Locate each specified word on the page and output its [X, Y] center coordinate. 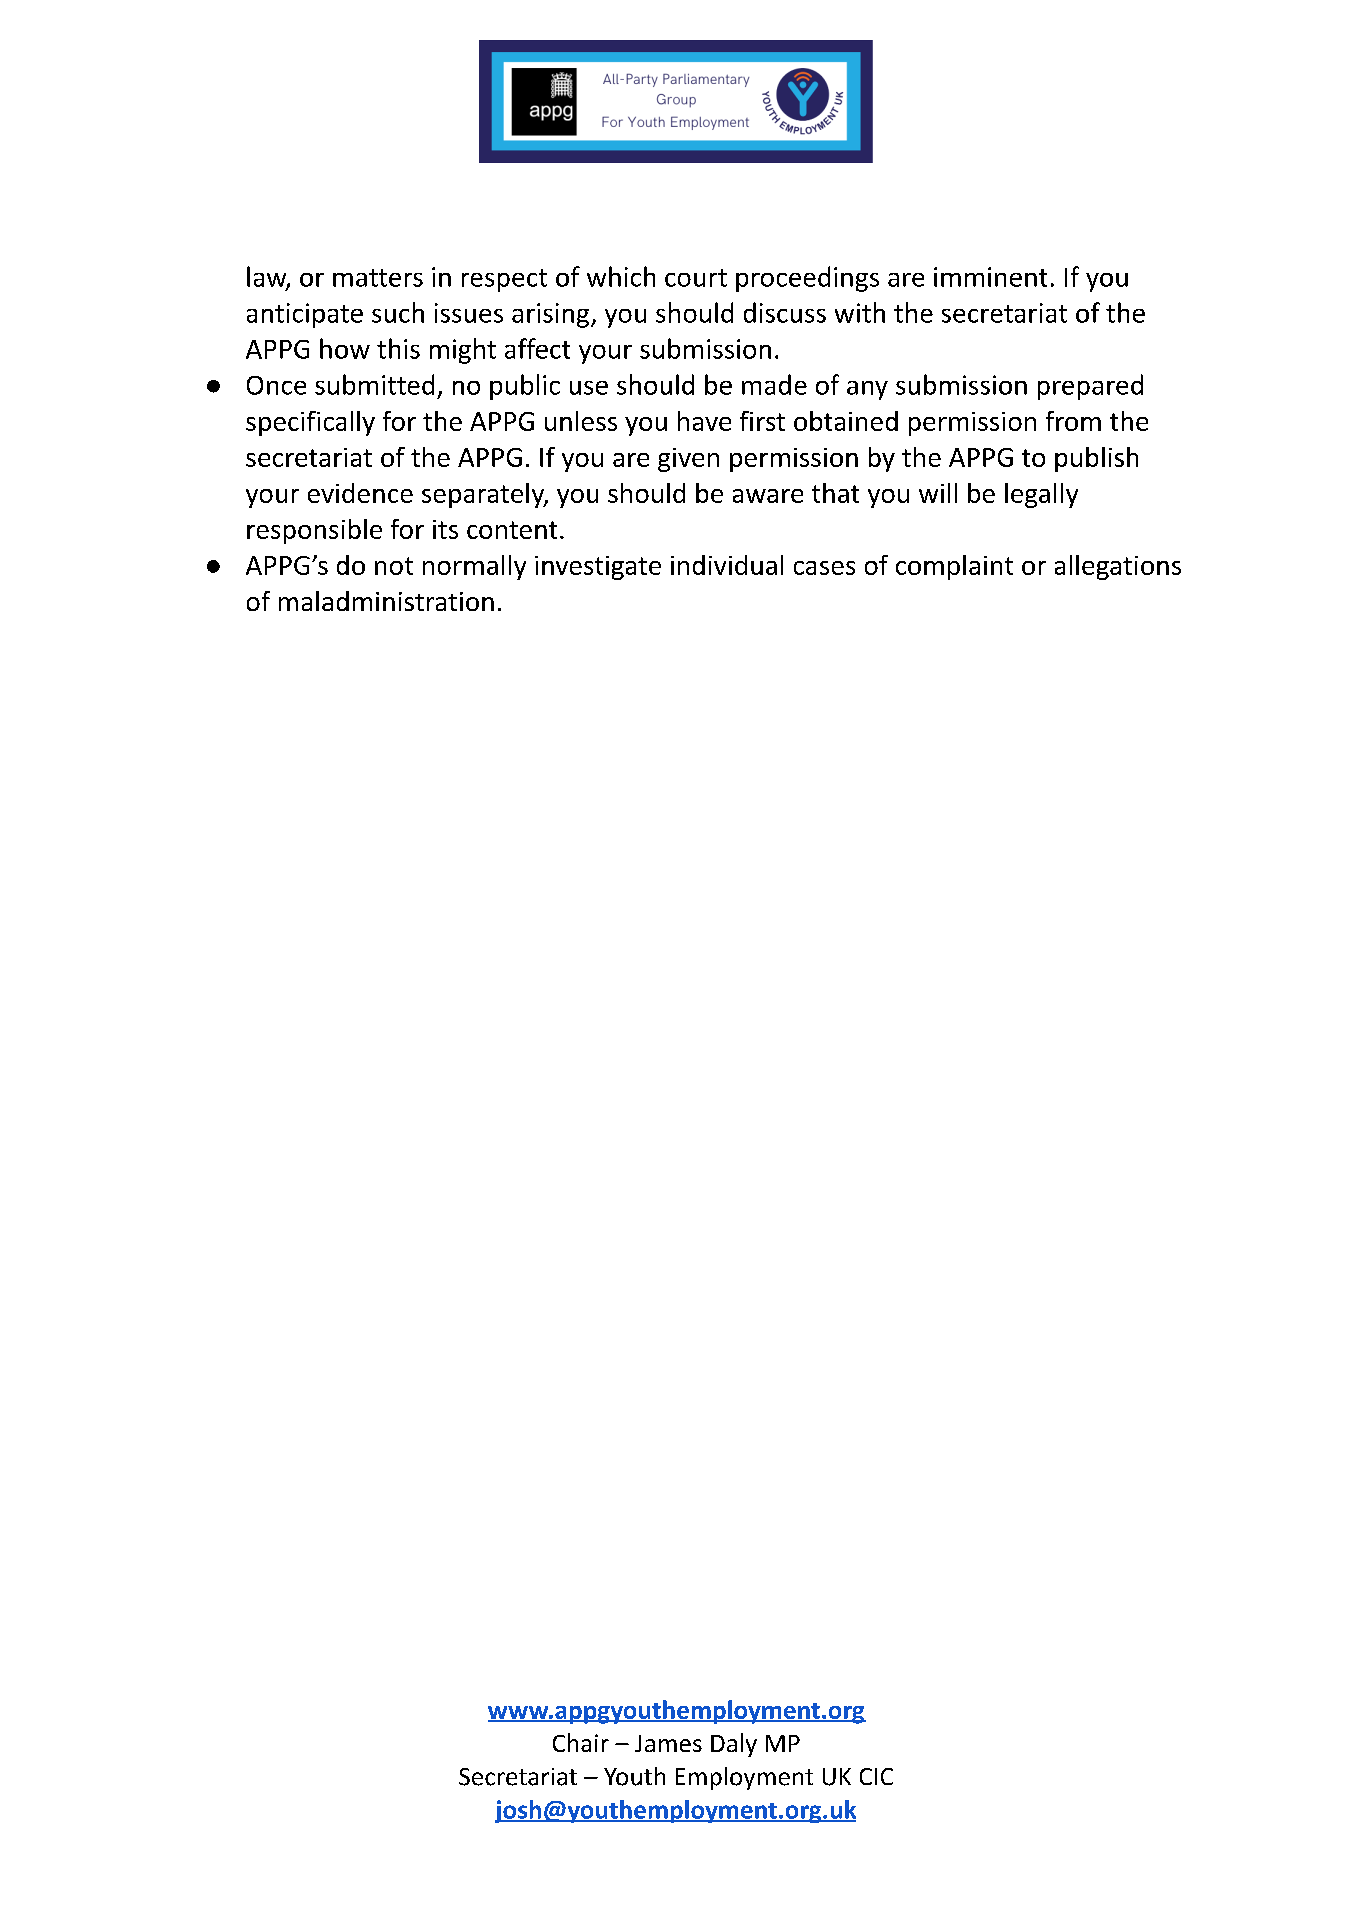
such [398, 312]
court [696, 278]
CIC [876, 1776]
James [668, 1743]
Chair [581, 1742]
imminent [990, 277]
